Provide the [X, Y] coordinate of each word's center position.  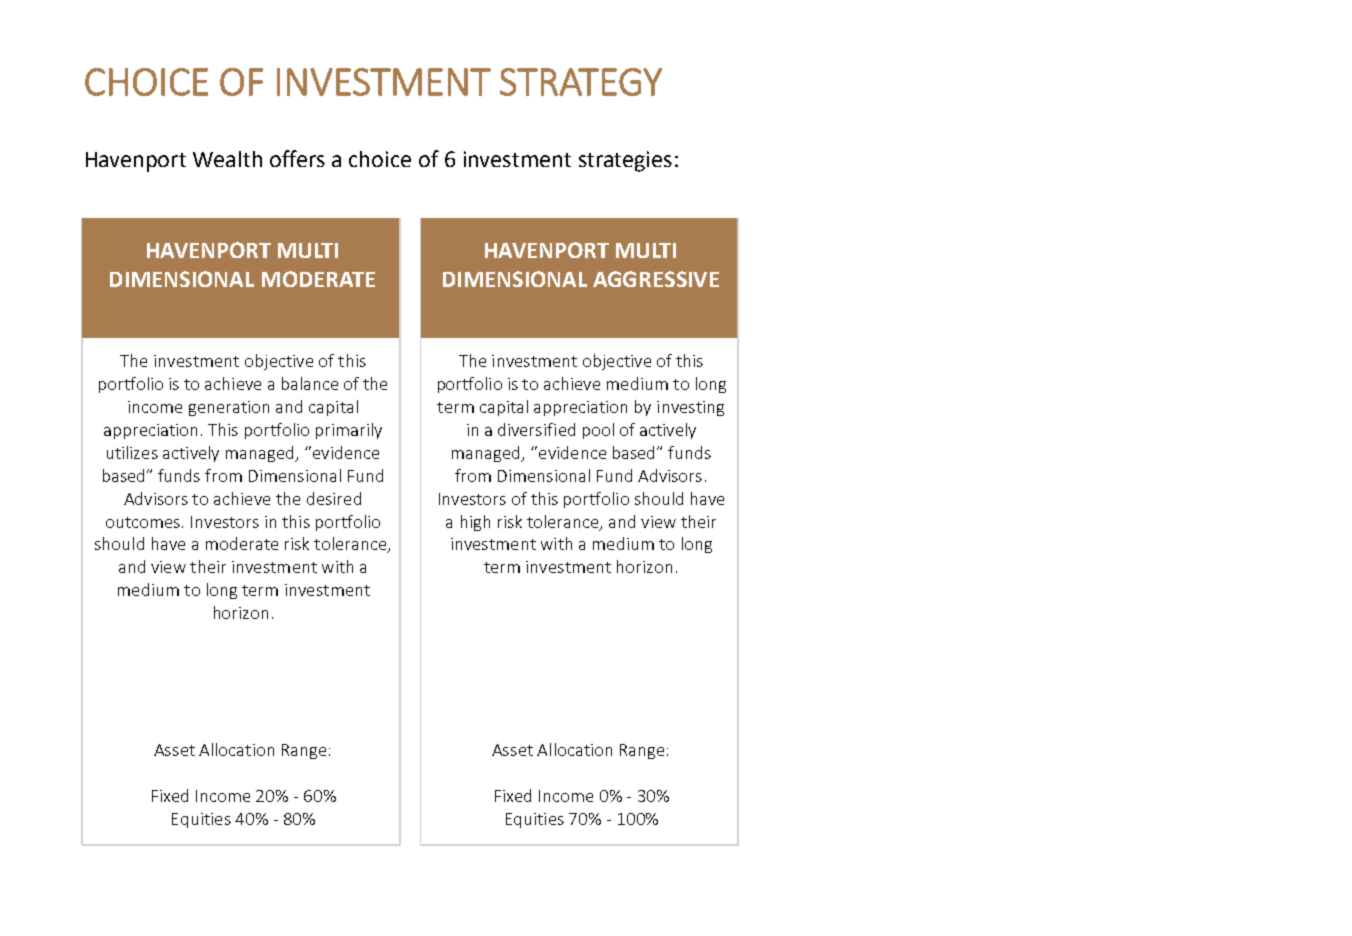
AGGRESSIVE [656, 279]
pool [598, 431]
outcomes [143, 522]
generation [229, 408]
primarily [349, 431]
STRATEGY [581, 82]
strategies [625, 161]
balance [310, 383]
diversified [536, 429]
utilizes [132, 452]
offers [297, 158]
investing [690, 408]
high [475, 523]
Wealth [227, 159]
